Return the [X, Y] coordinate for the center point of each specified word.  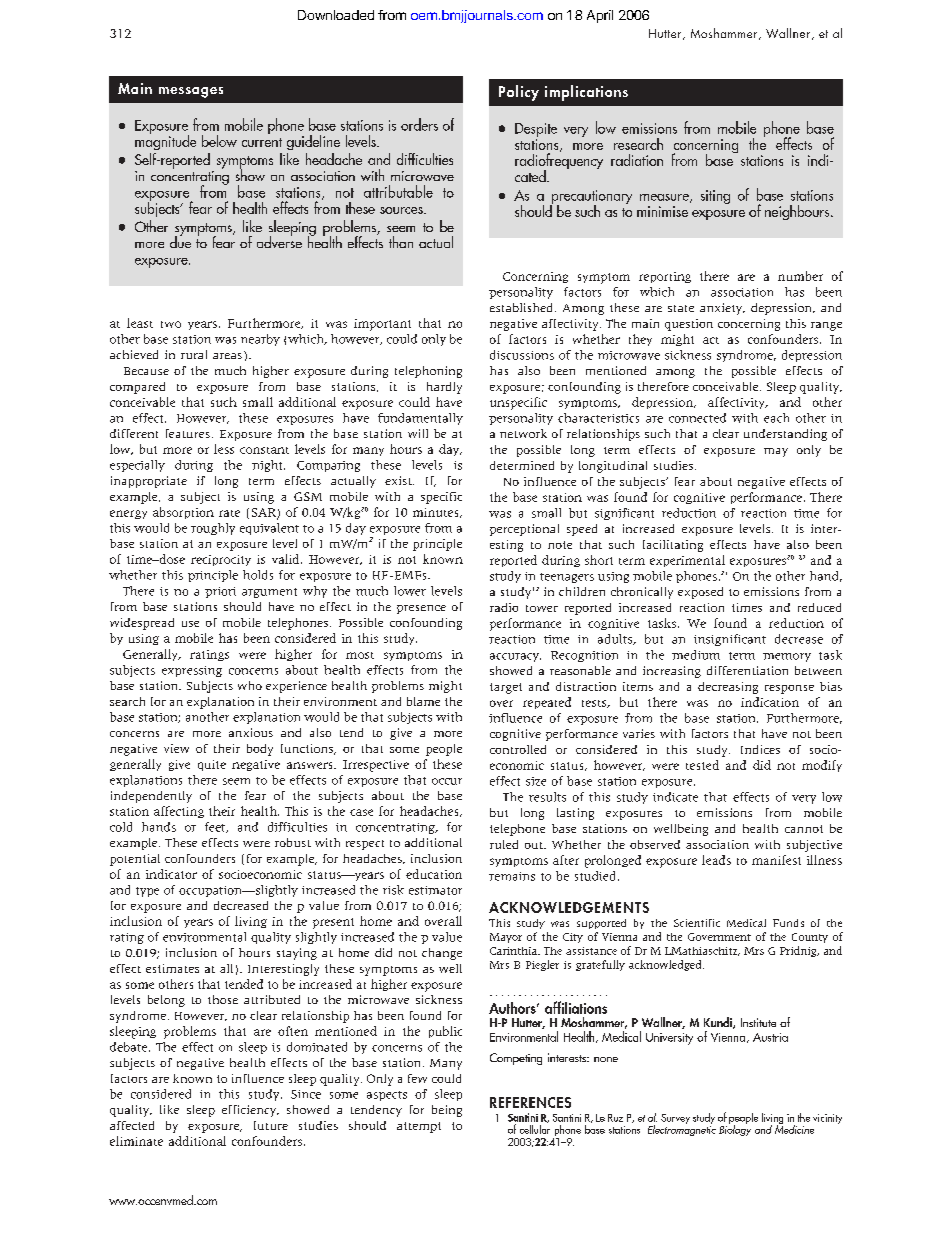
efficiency [250, 1111]
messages [191, 92]
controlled [518, 749]
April [600, 16]
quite [212, 765]
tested [702, 765]
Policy [519, 93]
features [188, 433]
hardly [444, 388]
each [776, 418]
